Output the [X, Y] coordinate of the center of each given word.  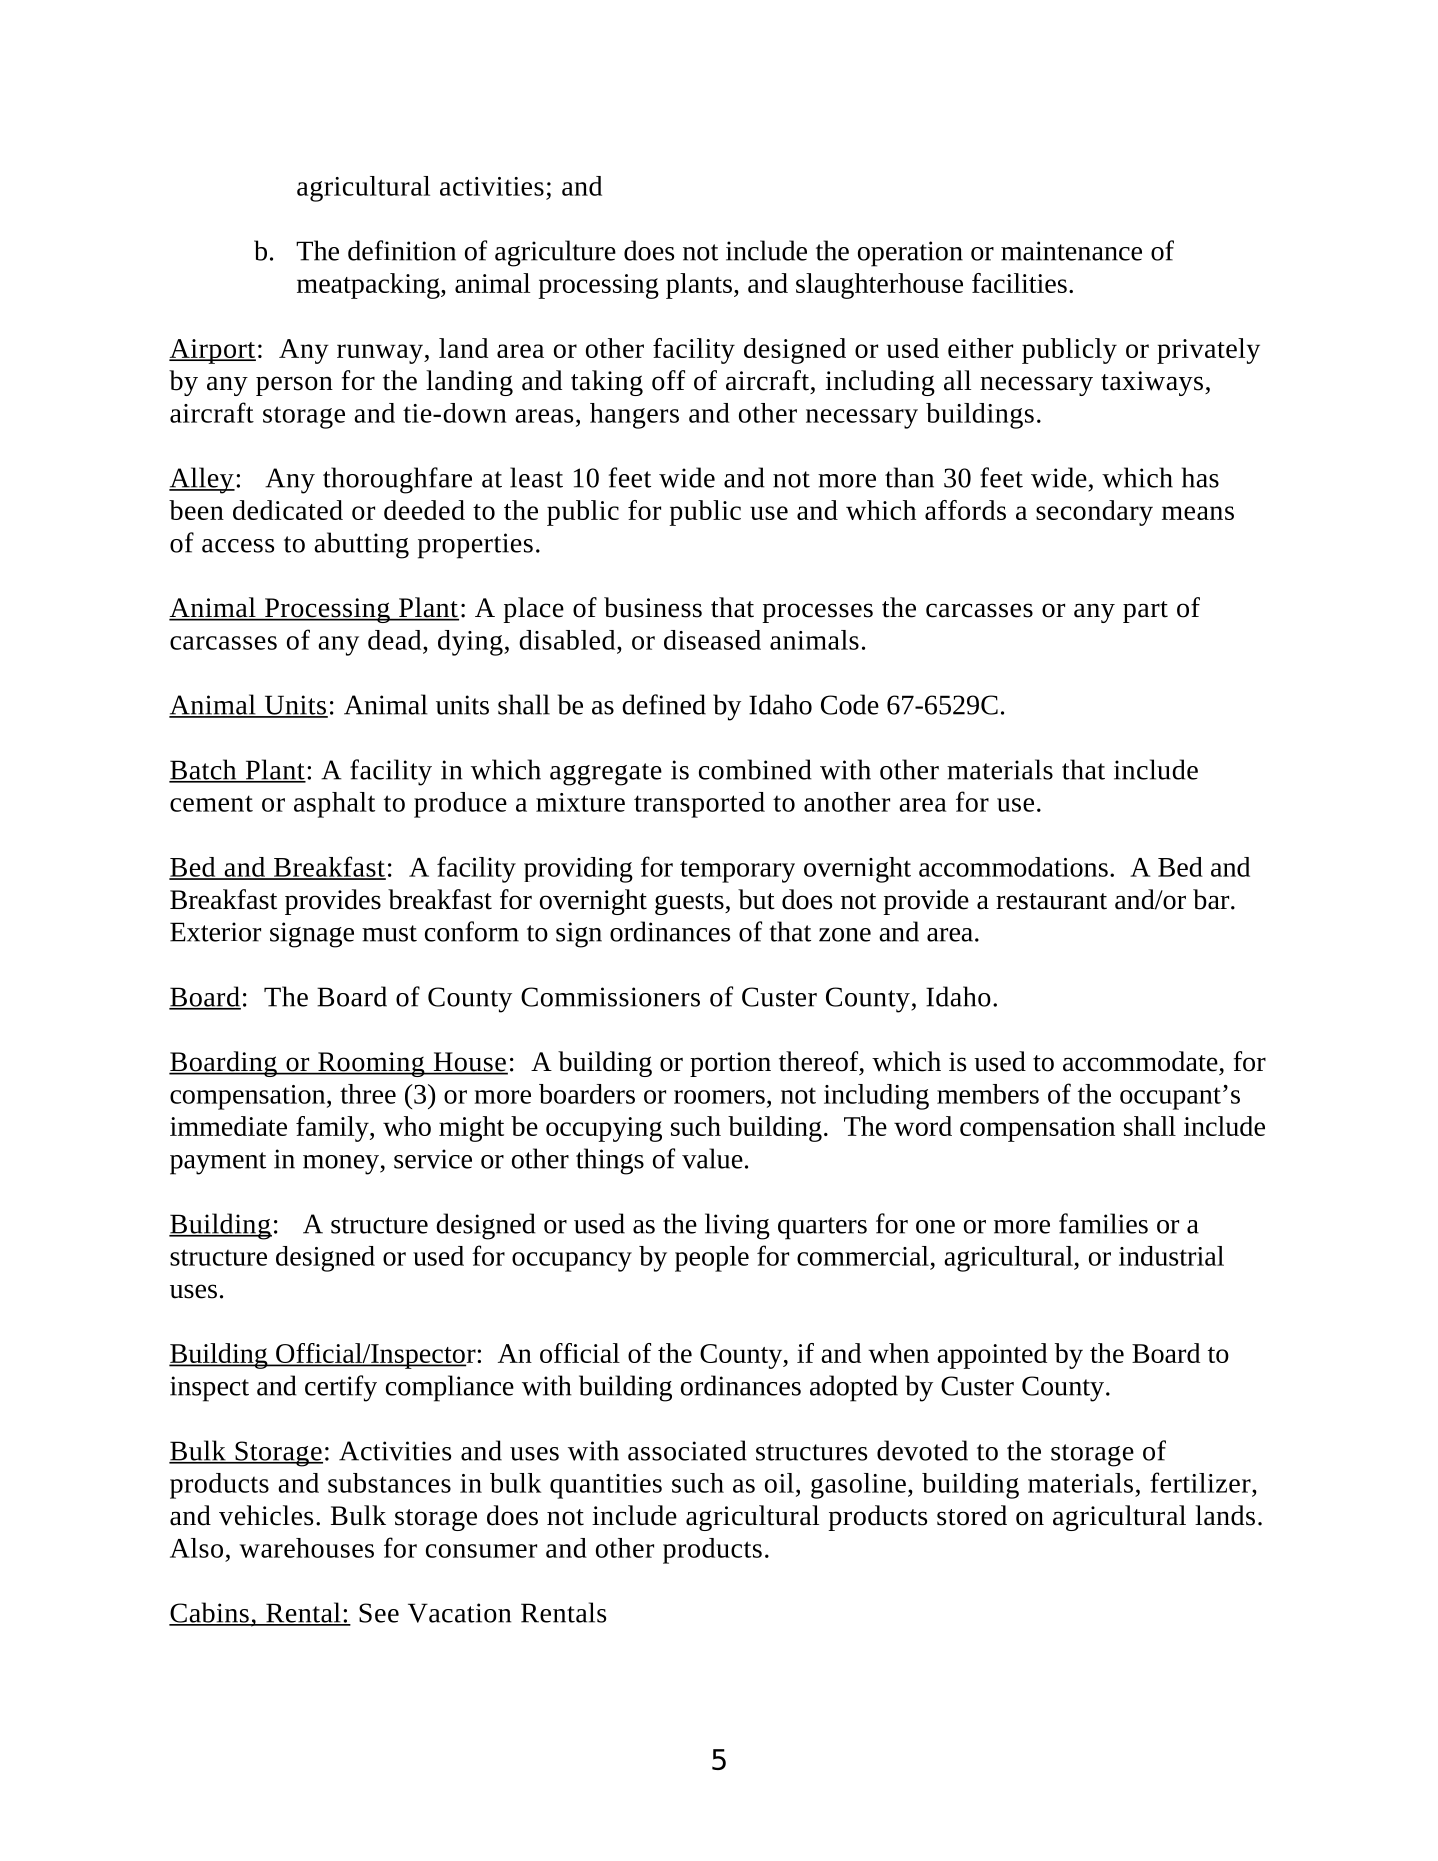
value [712, 1158]
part [1145, 612]
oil [779, 1483]
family [333, 1129]
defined [664, 704]
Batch [204, 770]
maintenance [1071, 251]
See [379, 1613]
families [1103, 1223]
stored [972, 1515]
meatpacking [369, 286]
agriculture [555, 253]
